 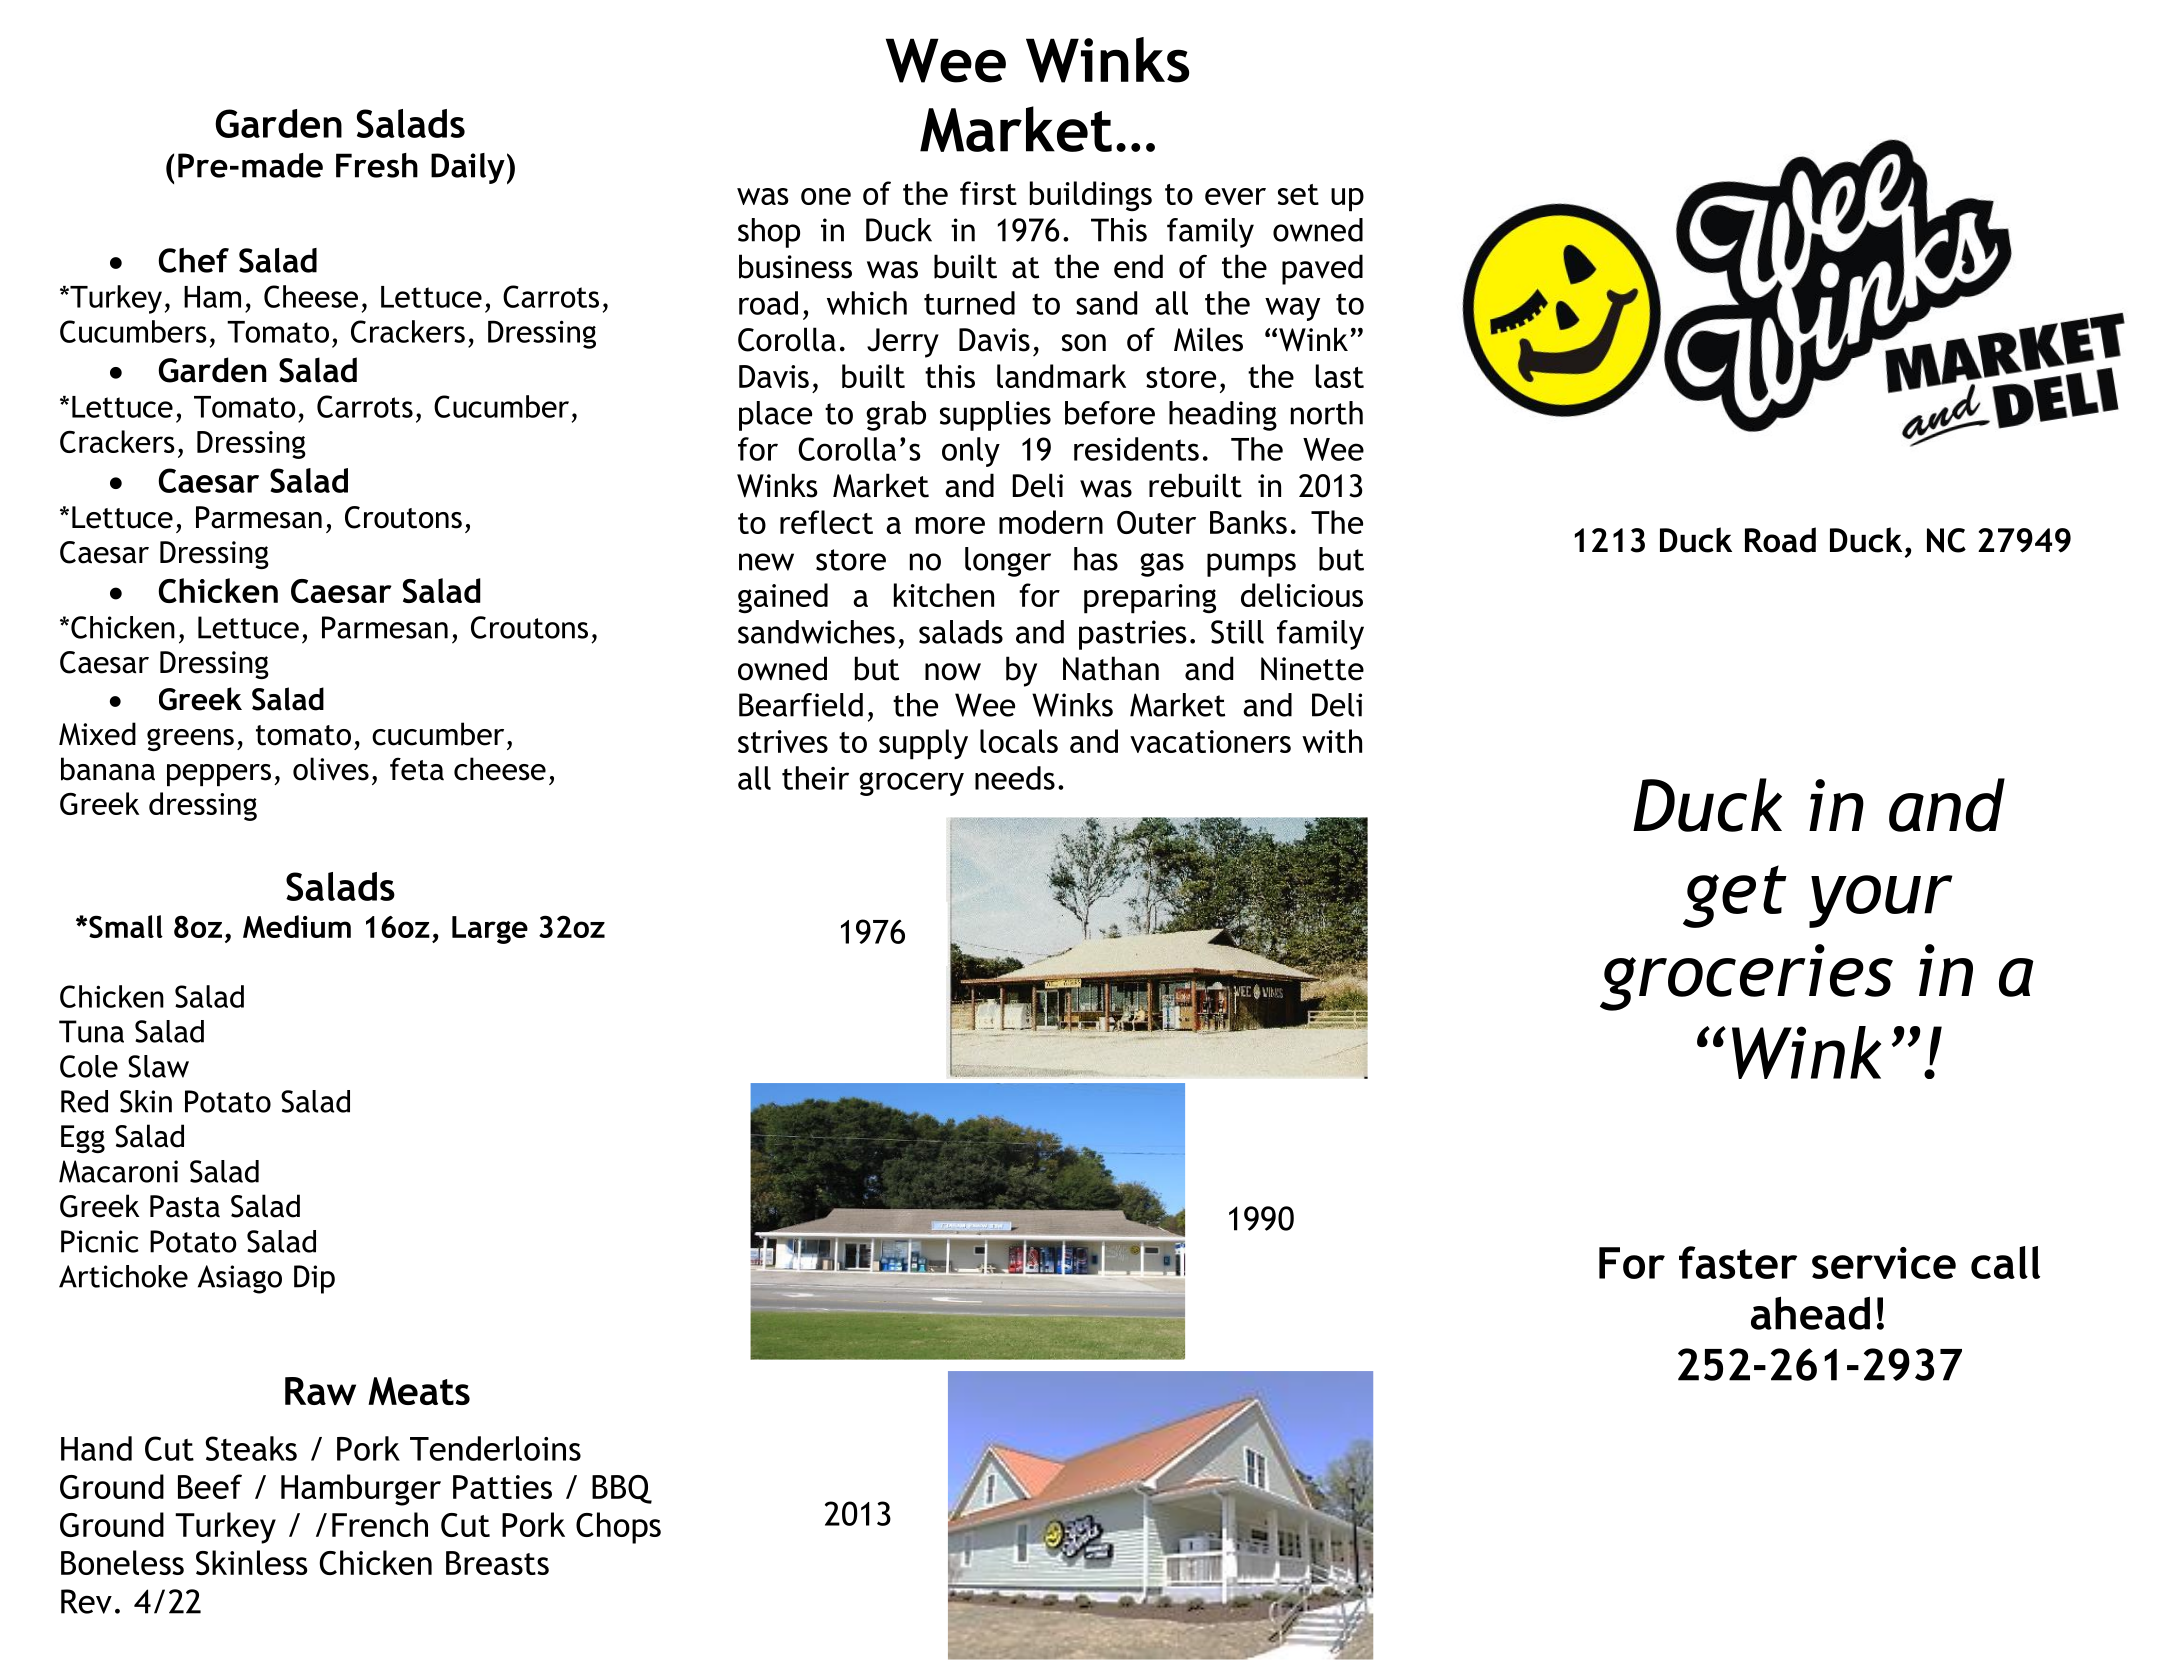 What do you see at coordinates (1298, 194) in the document?
I see `set` at bounding box center [1298, 194].
